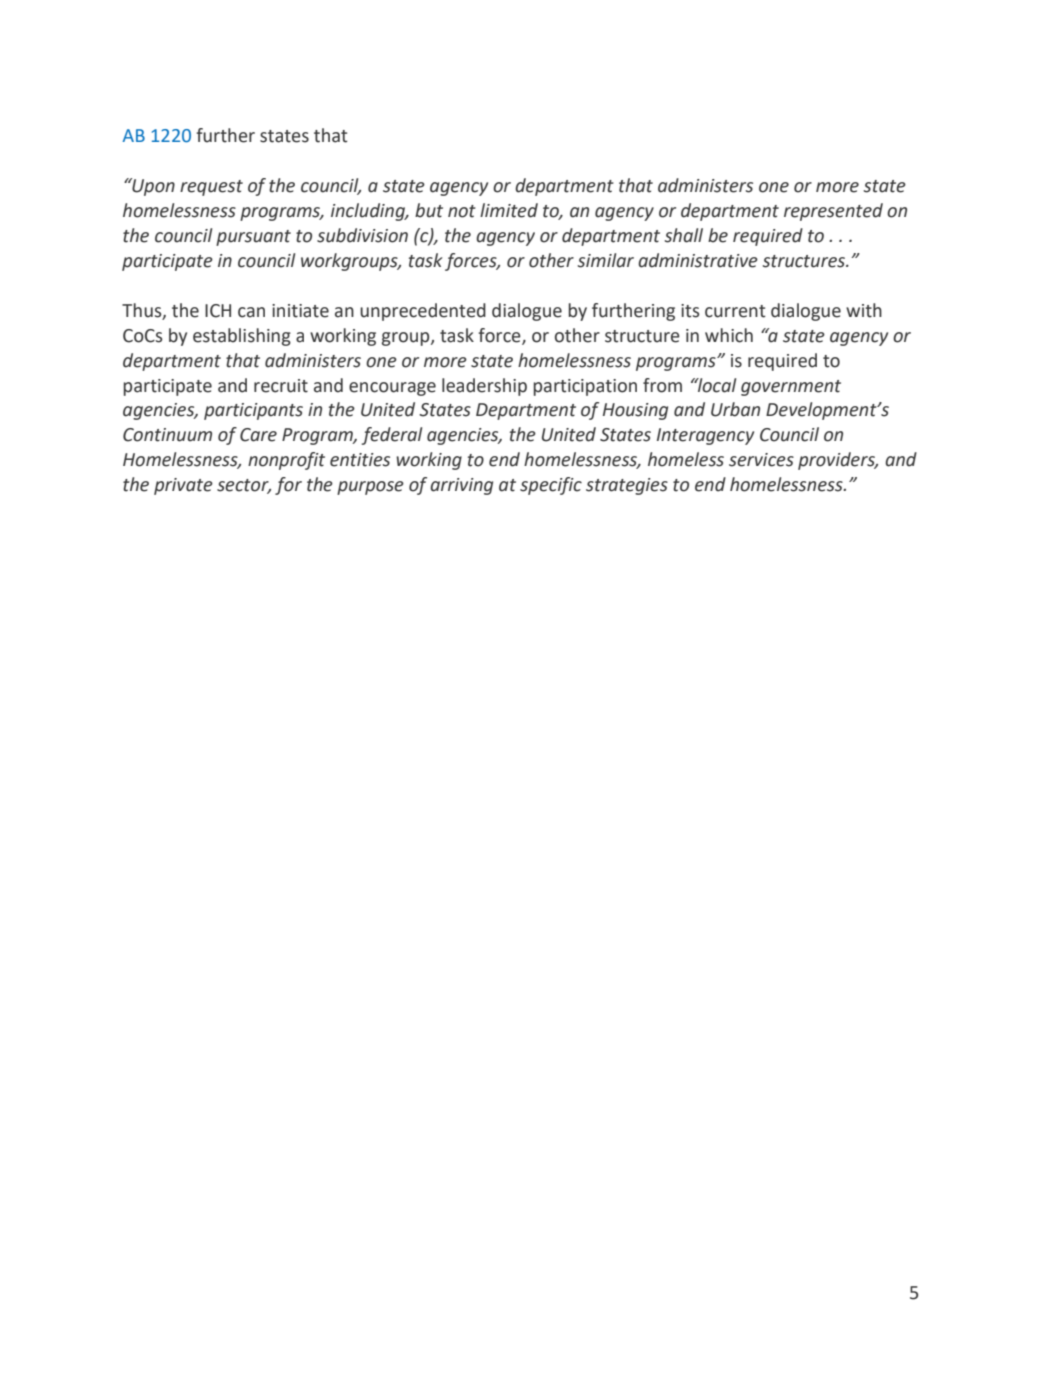 The height and width of the screenshot is (1391, 1042). Describe the element at coordinates (551, 486) in the screenshot. I see `specific` at that location.
